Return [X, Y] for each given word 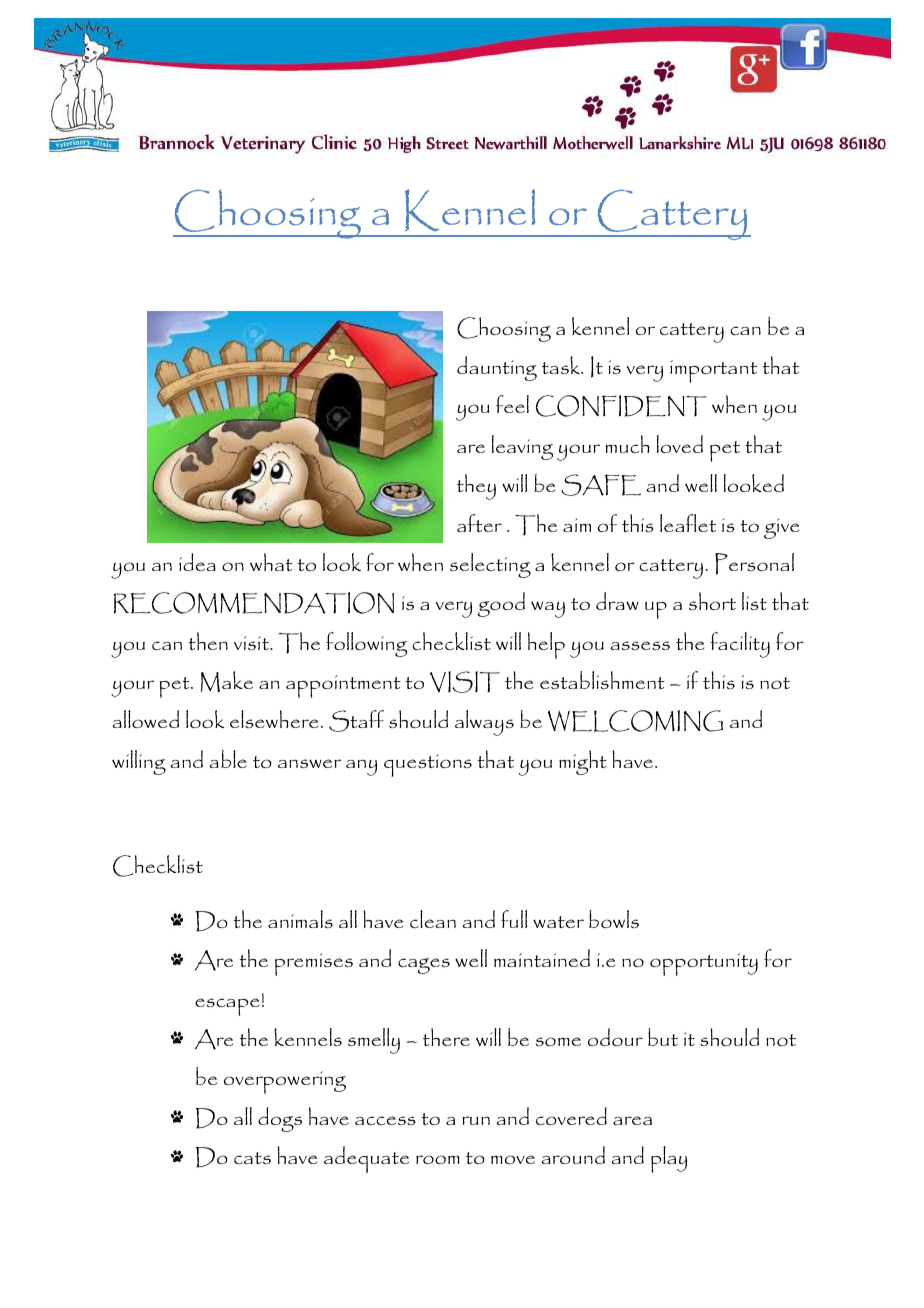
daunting [497, 368]
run [476, 1120]
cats [252, 1158]
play [669, 1159]
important [713, 371]
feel [512, 404]
